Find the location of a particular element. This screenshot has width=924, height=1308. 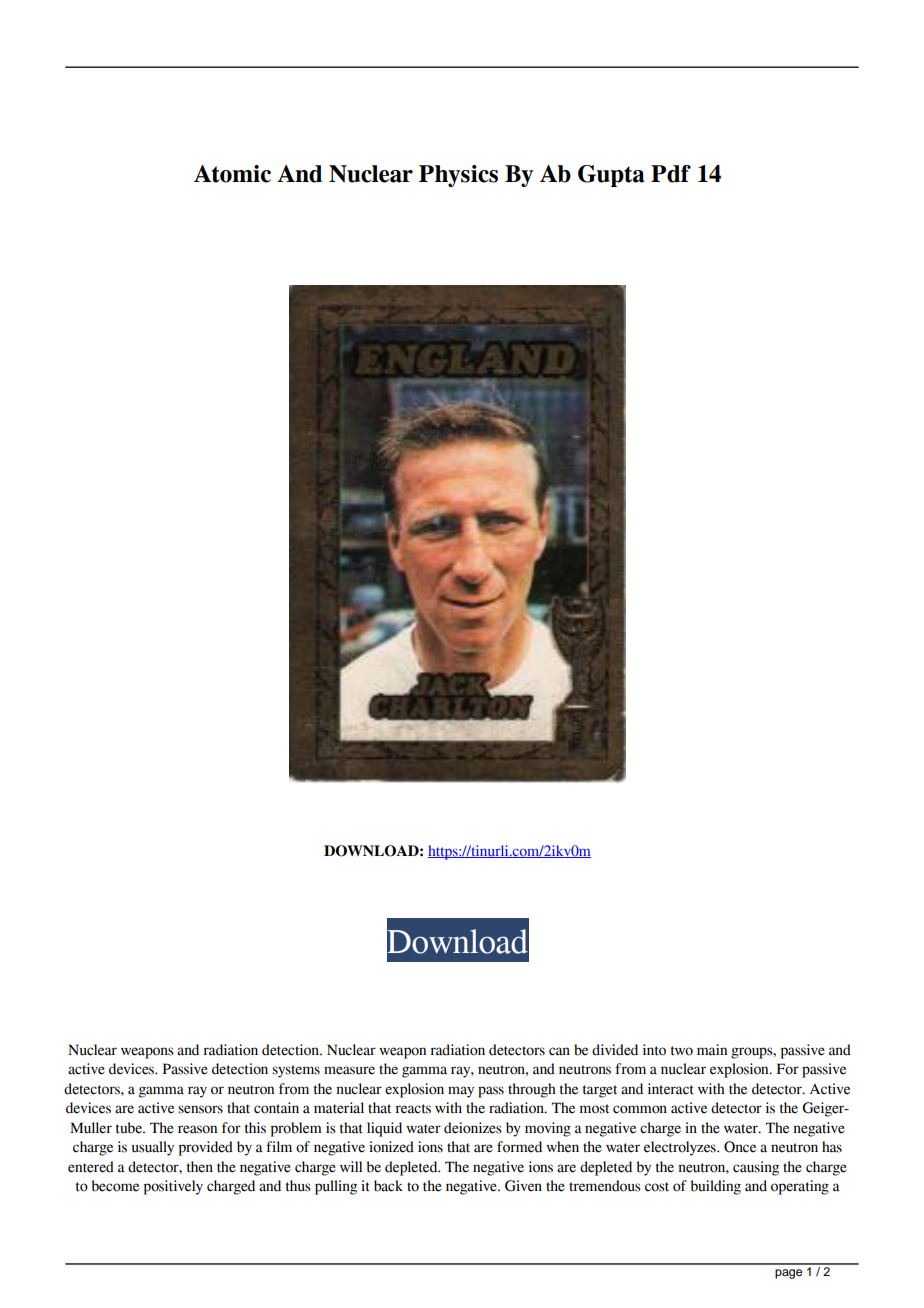

Atomic is located at coordinates (232, 174).
